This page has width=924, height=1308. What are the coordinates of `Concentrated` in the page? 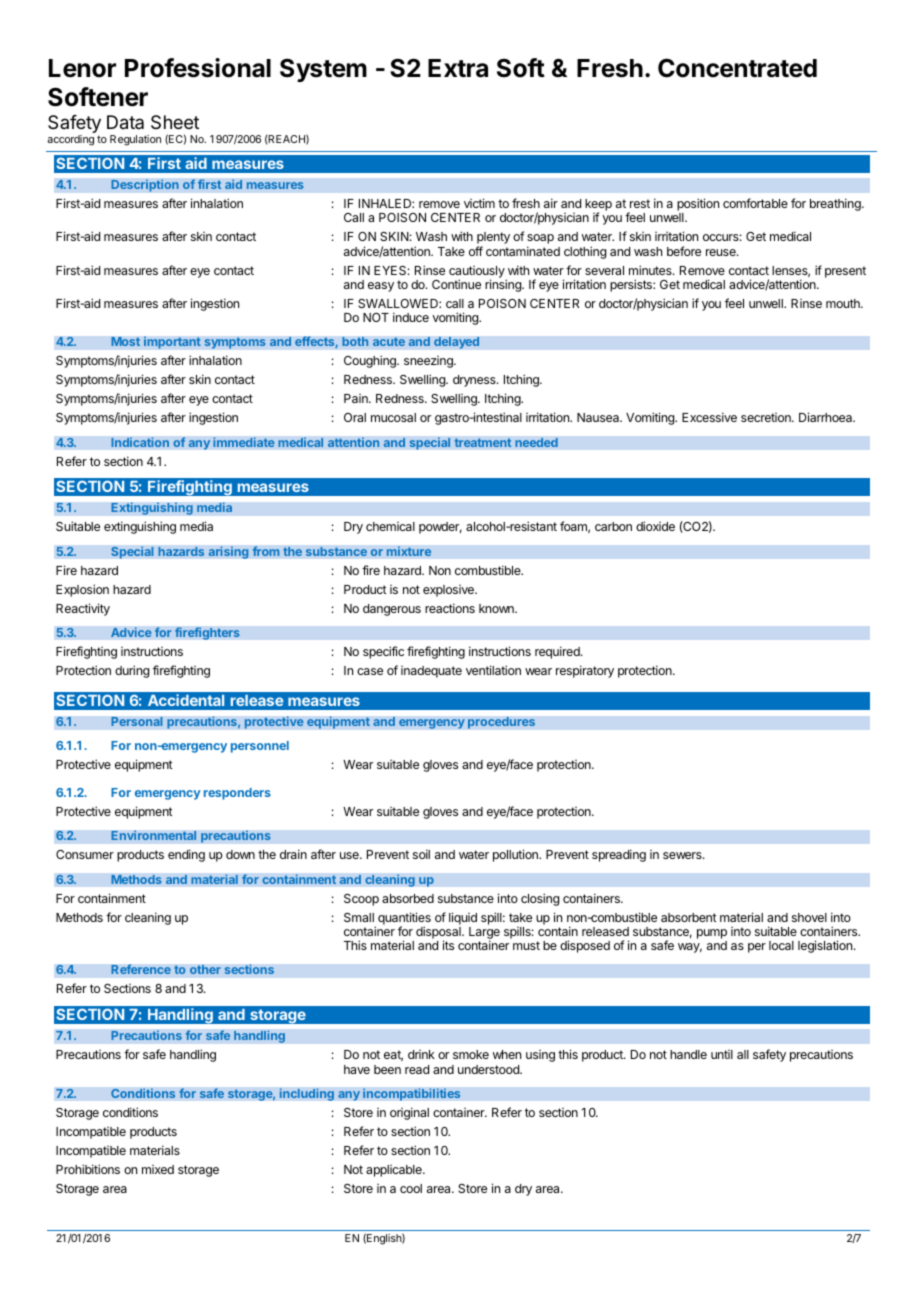 It's located at (737, 68).
